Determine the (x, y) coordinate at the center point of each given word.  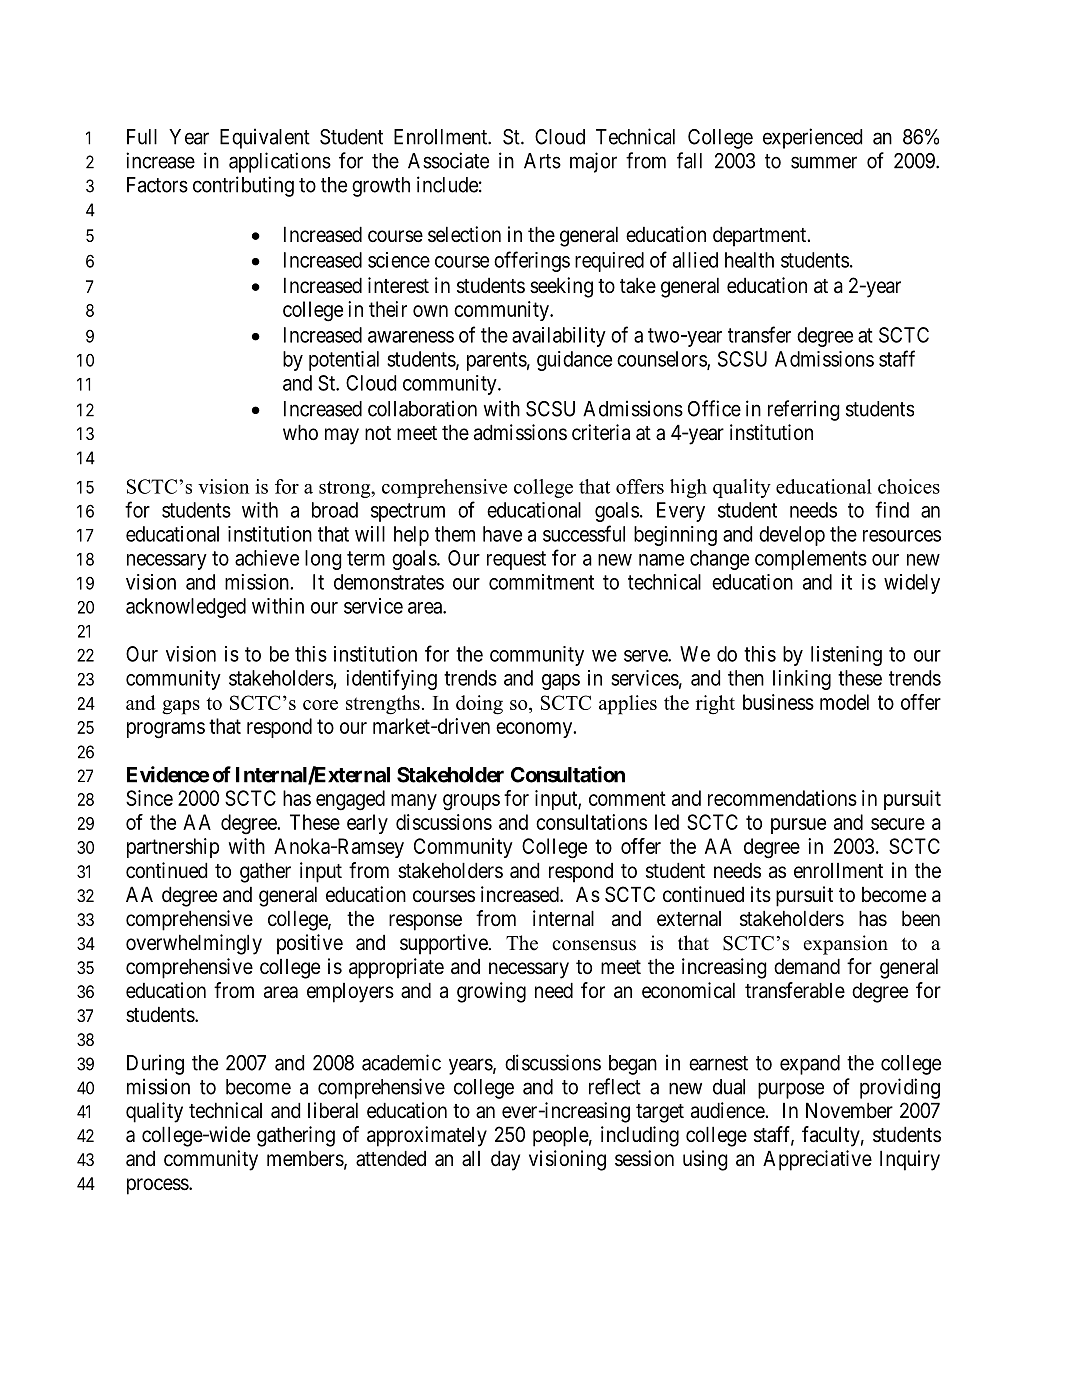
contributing (243, 186)
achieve (267, 558)
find (892, 509)
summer (824, 162)
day (505, 1160)
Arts (542, 161)
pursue (798, 826)
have (502, 534)
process (158, 1186)
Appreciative (817, 1160)
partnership (173, 848)
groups (471, 802)
